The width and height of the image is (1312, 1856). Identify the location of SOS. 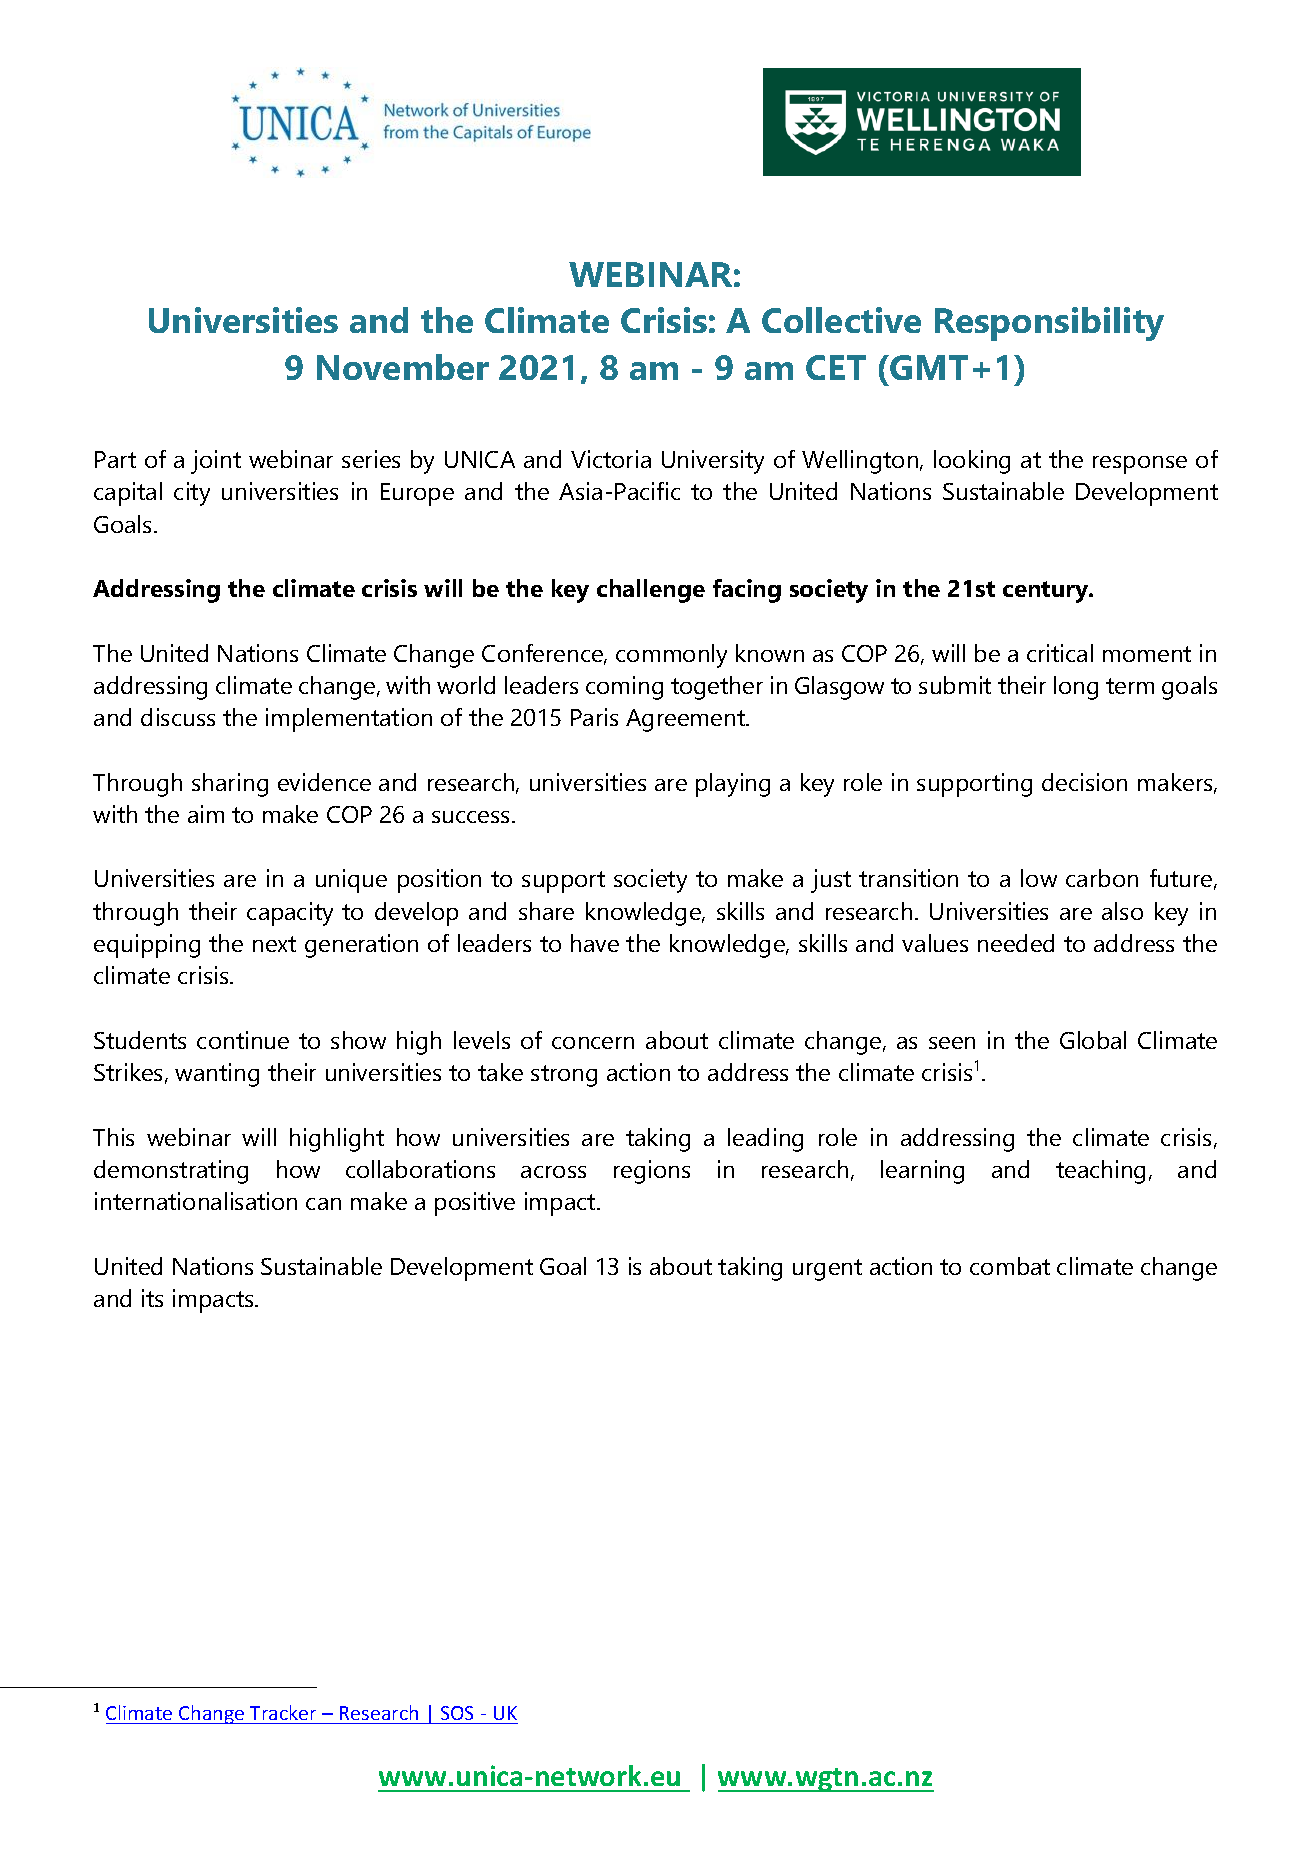
(457, 1713).
